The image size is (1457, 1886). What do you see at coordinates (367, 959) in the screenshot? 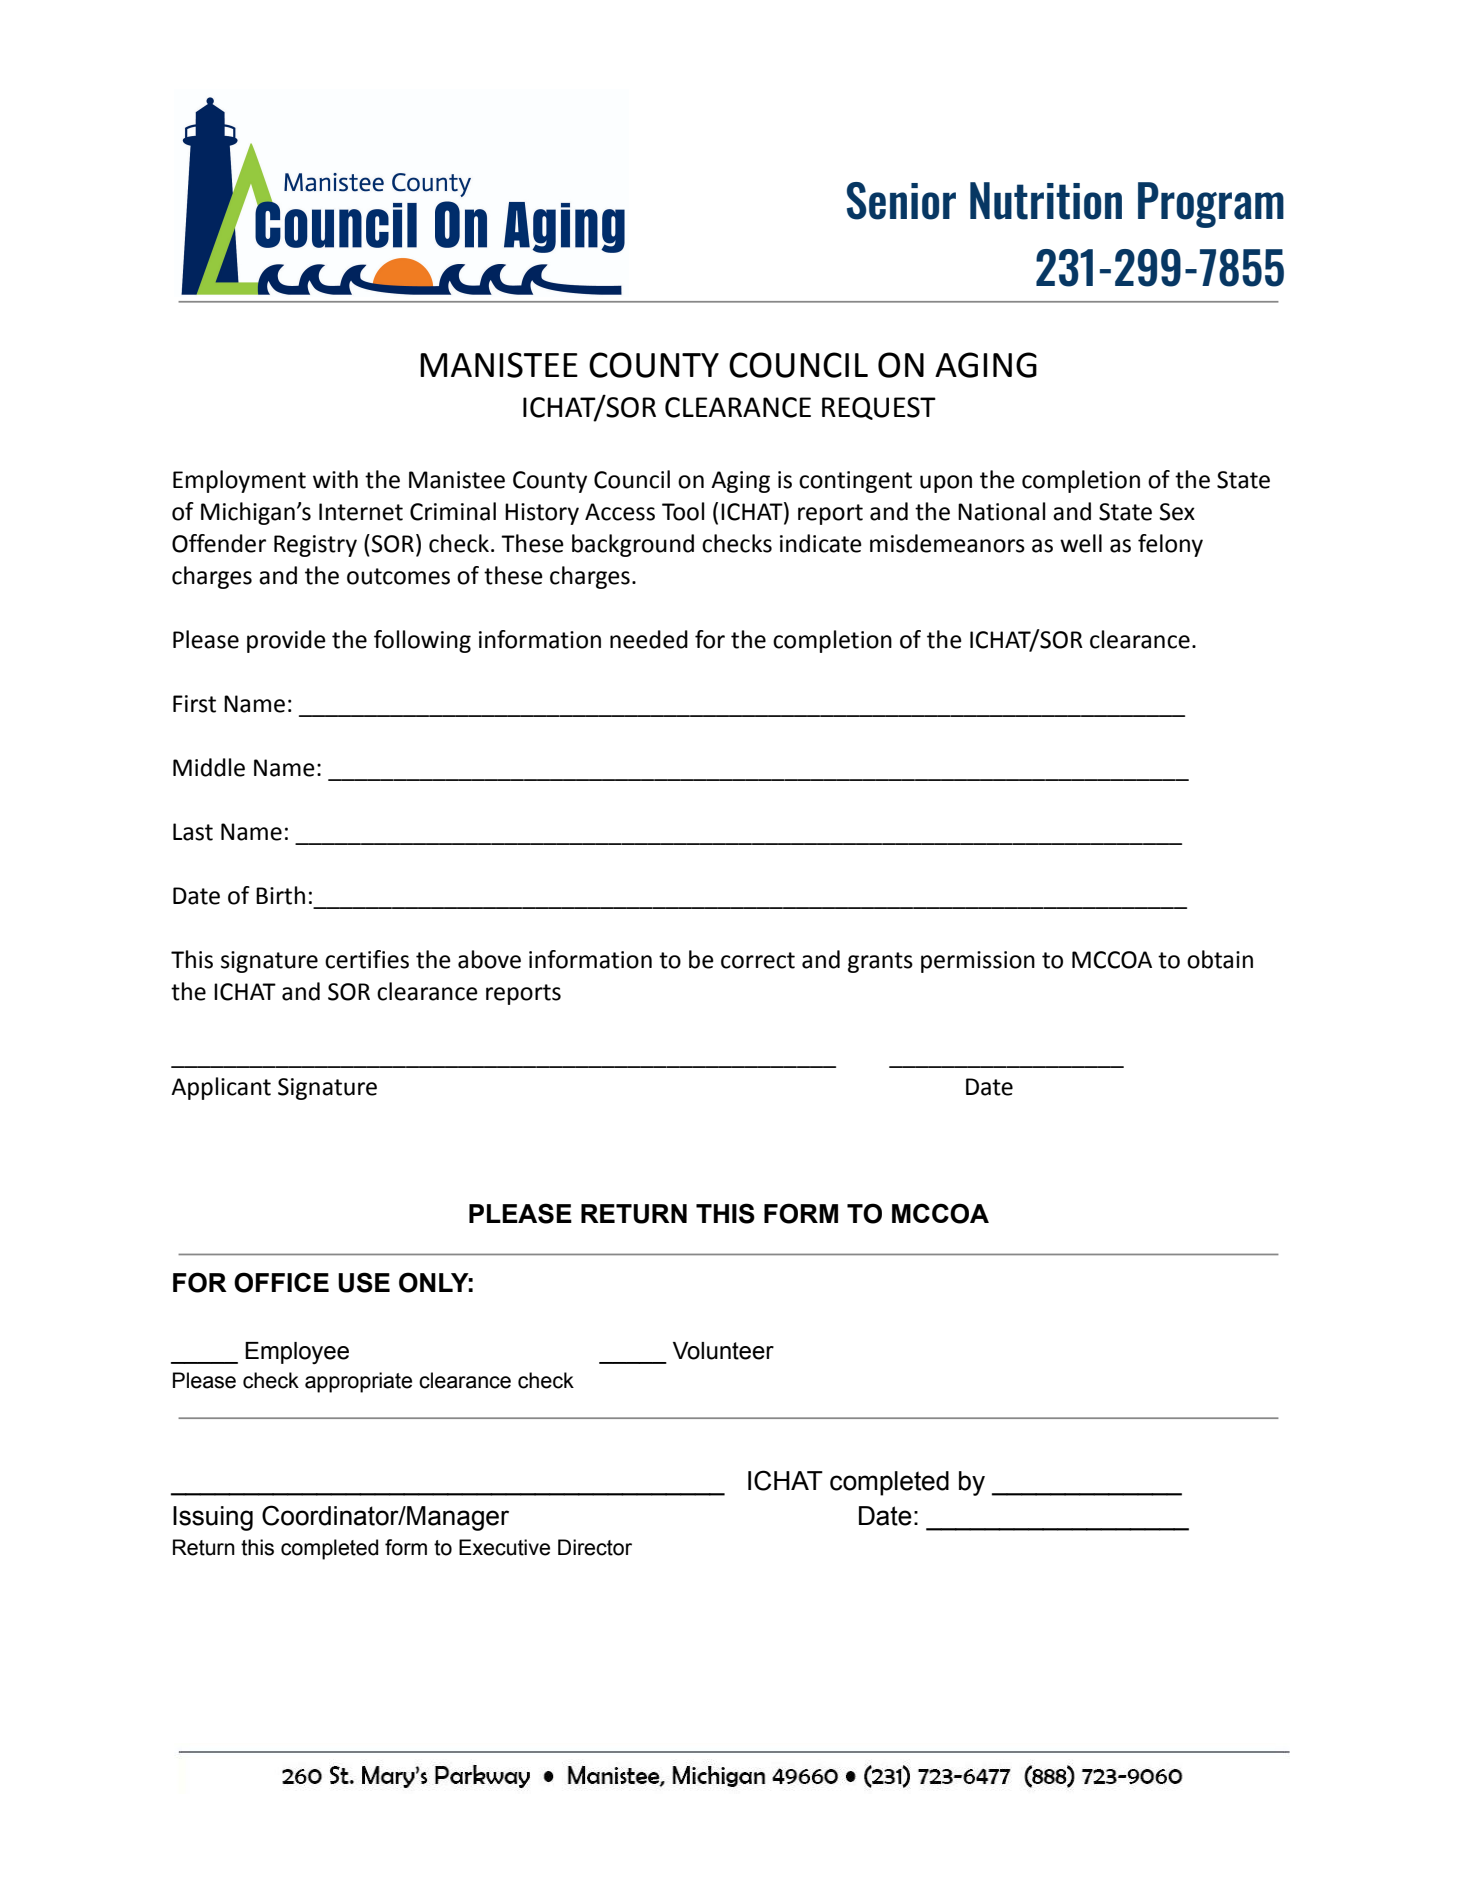
I see `certifies` at bounding box center [367, 959].
